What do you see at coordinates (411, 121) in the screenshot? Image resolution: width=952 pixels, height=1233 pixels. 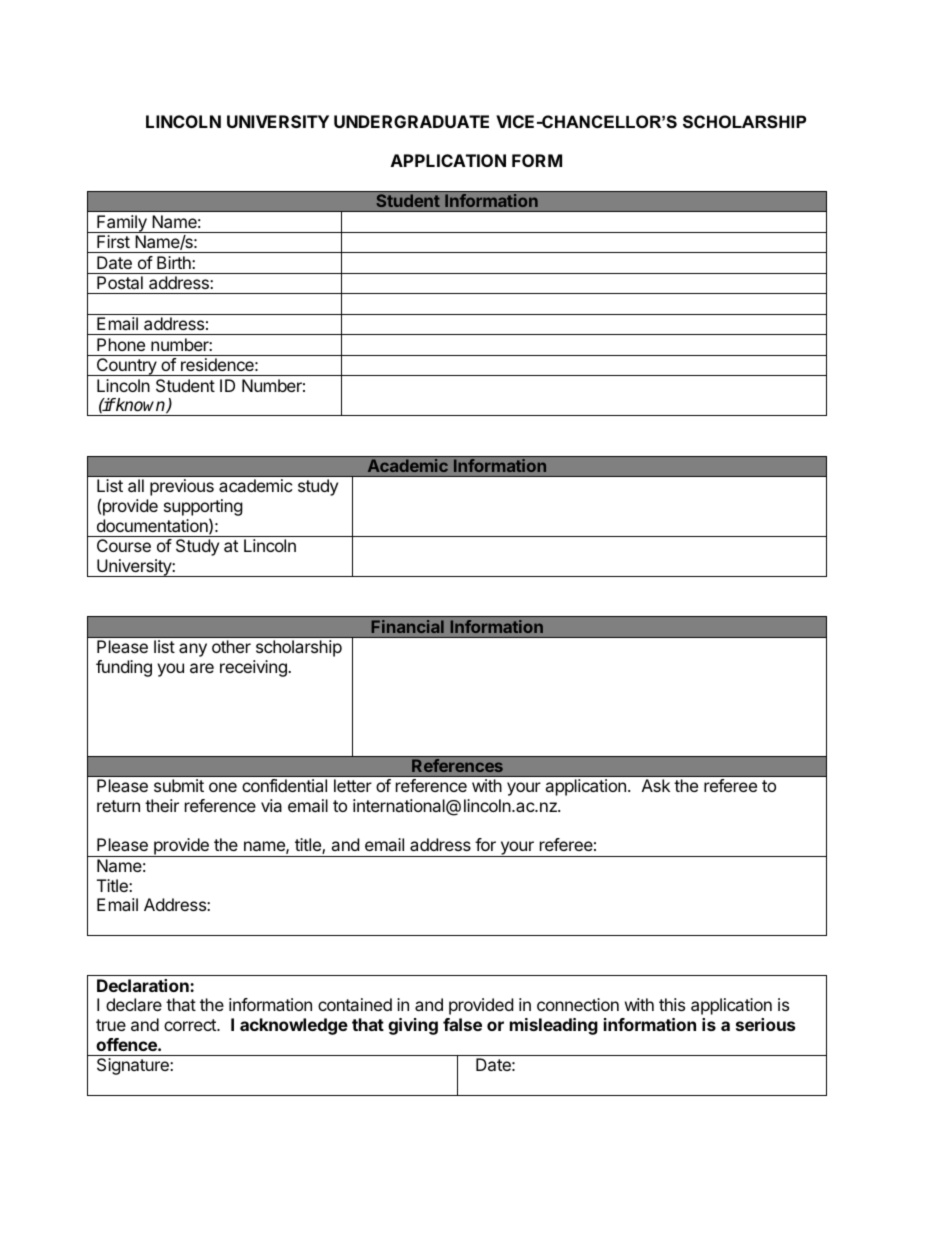 I see `UNDERGRADUATE` at bounding box center [411, 121].
